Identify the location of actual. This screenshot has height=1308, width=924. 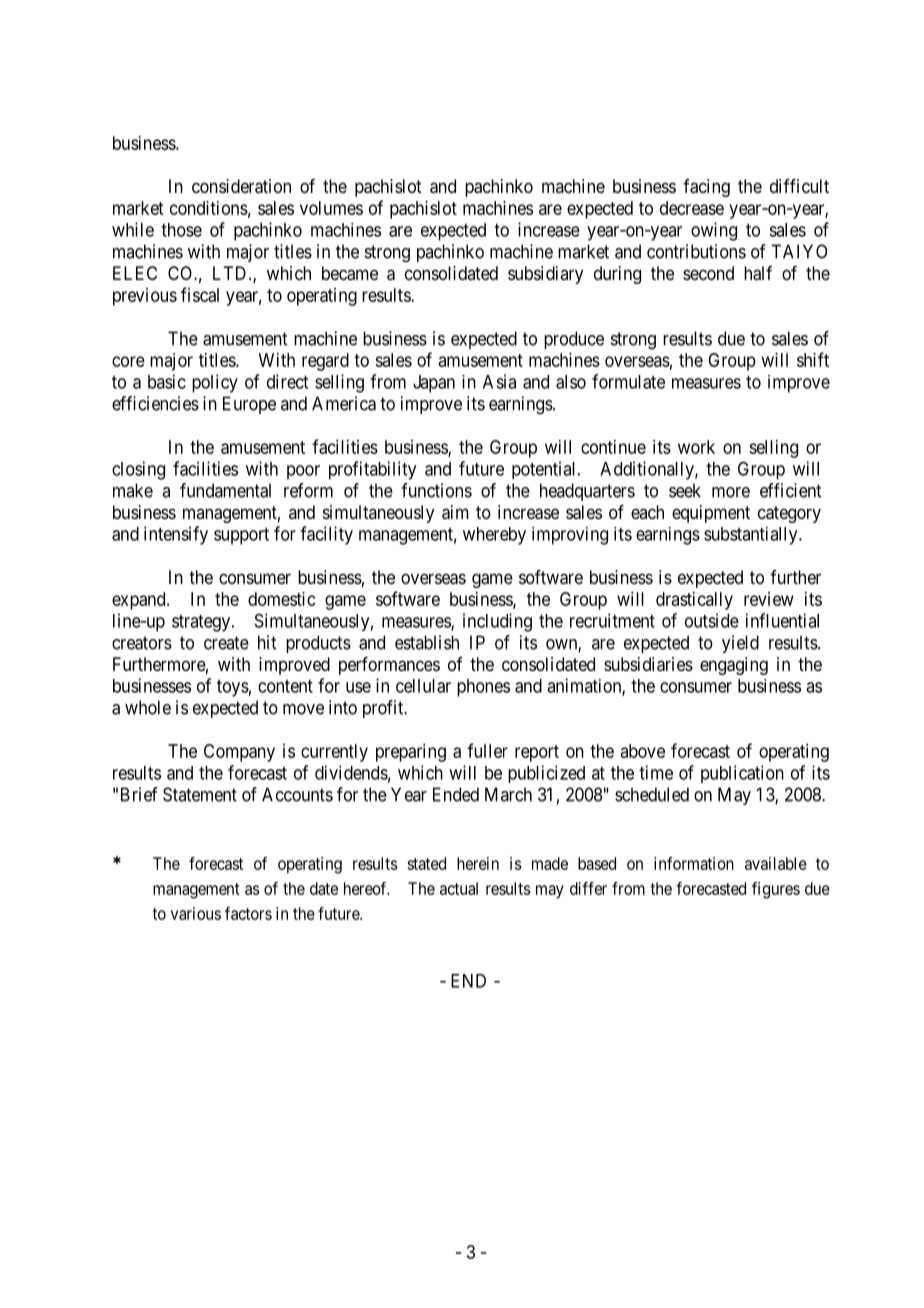
(459, 888).
